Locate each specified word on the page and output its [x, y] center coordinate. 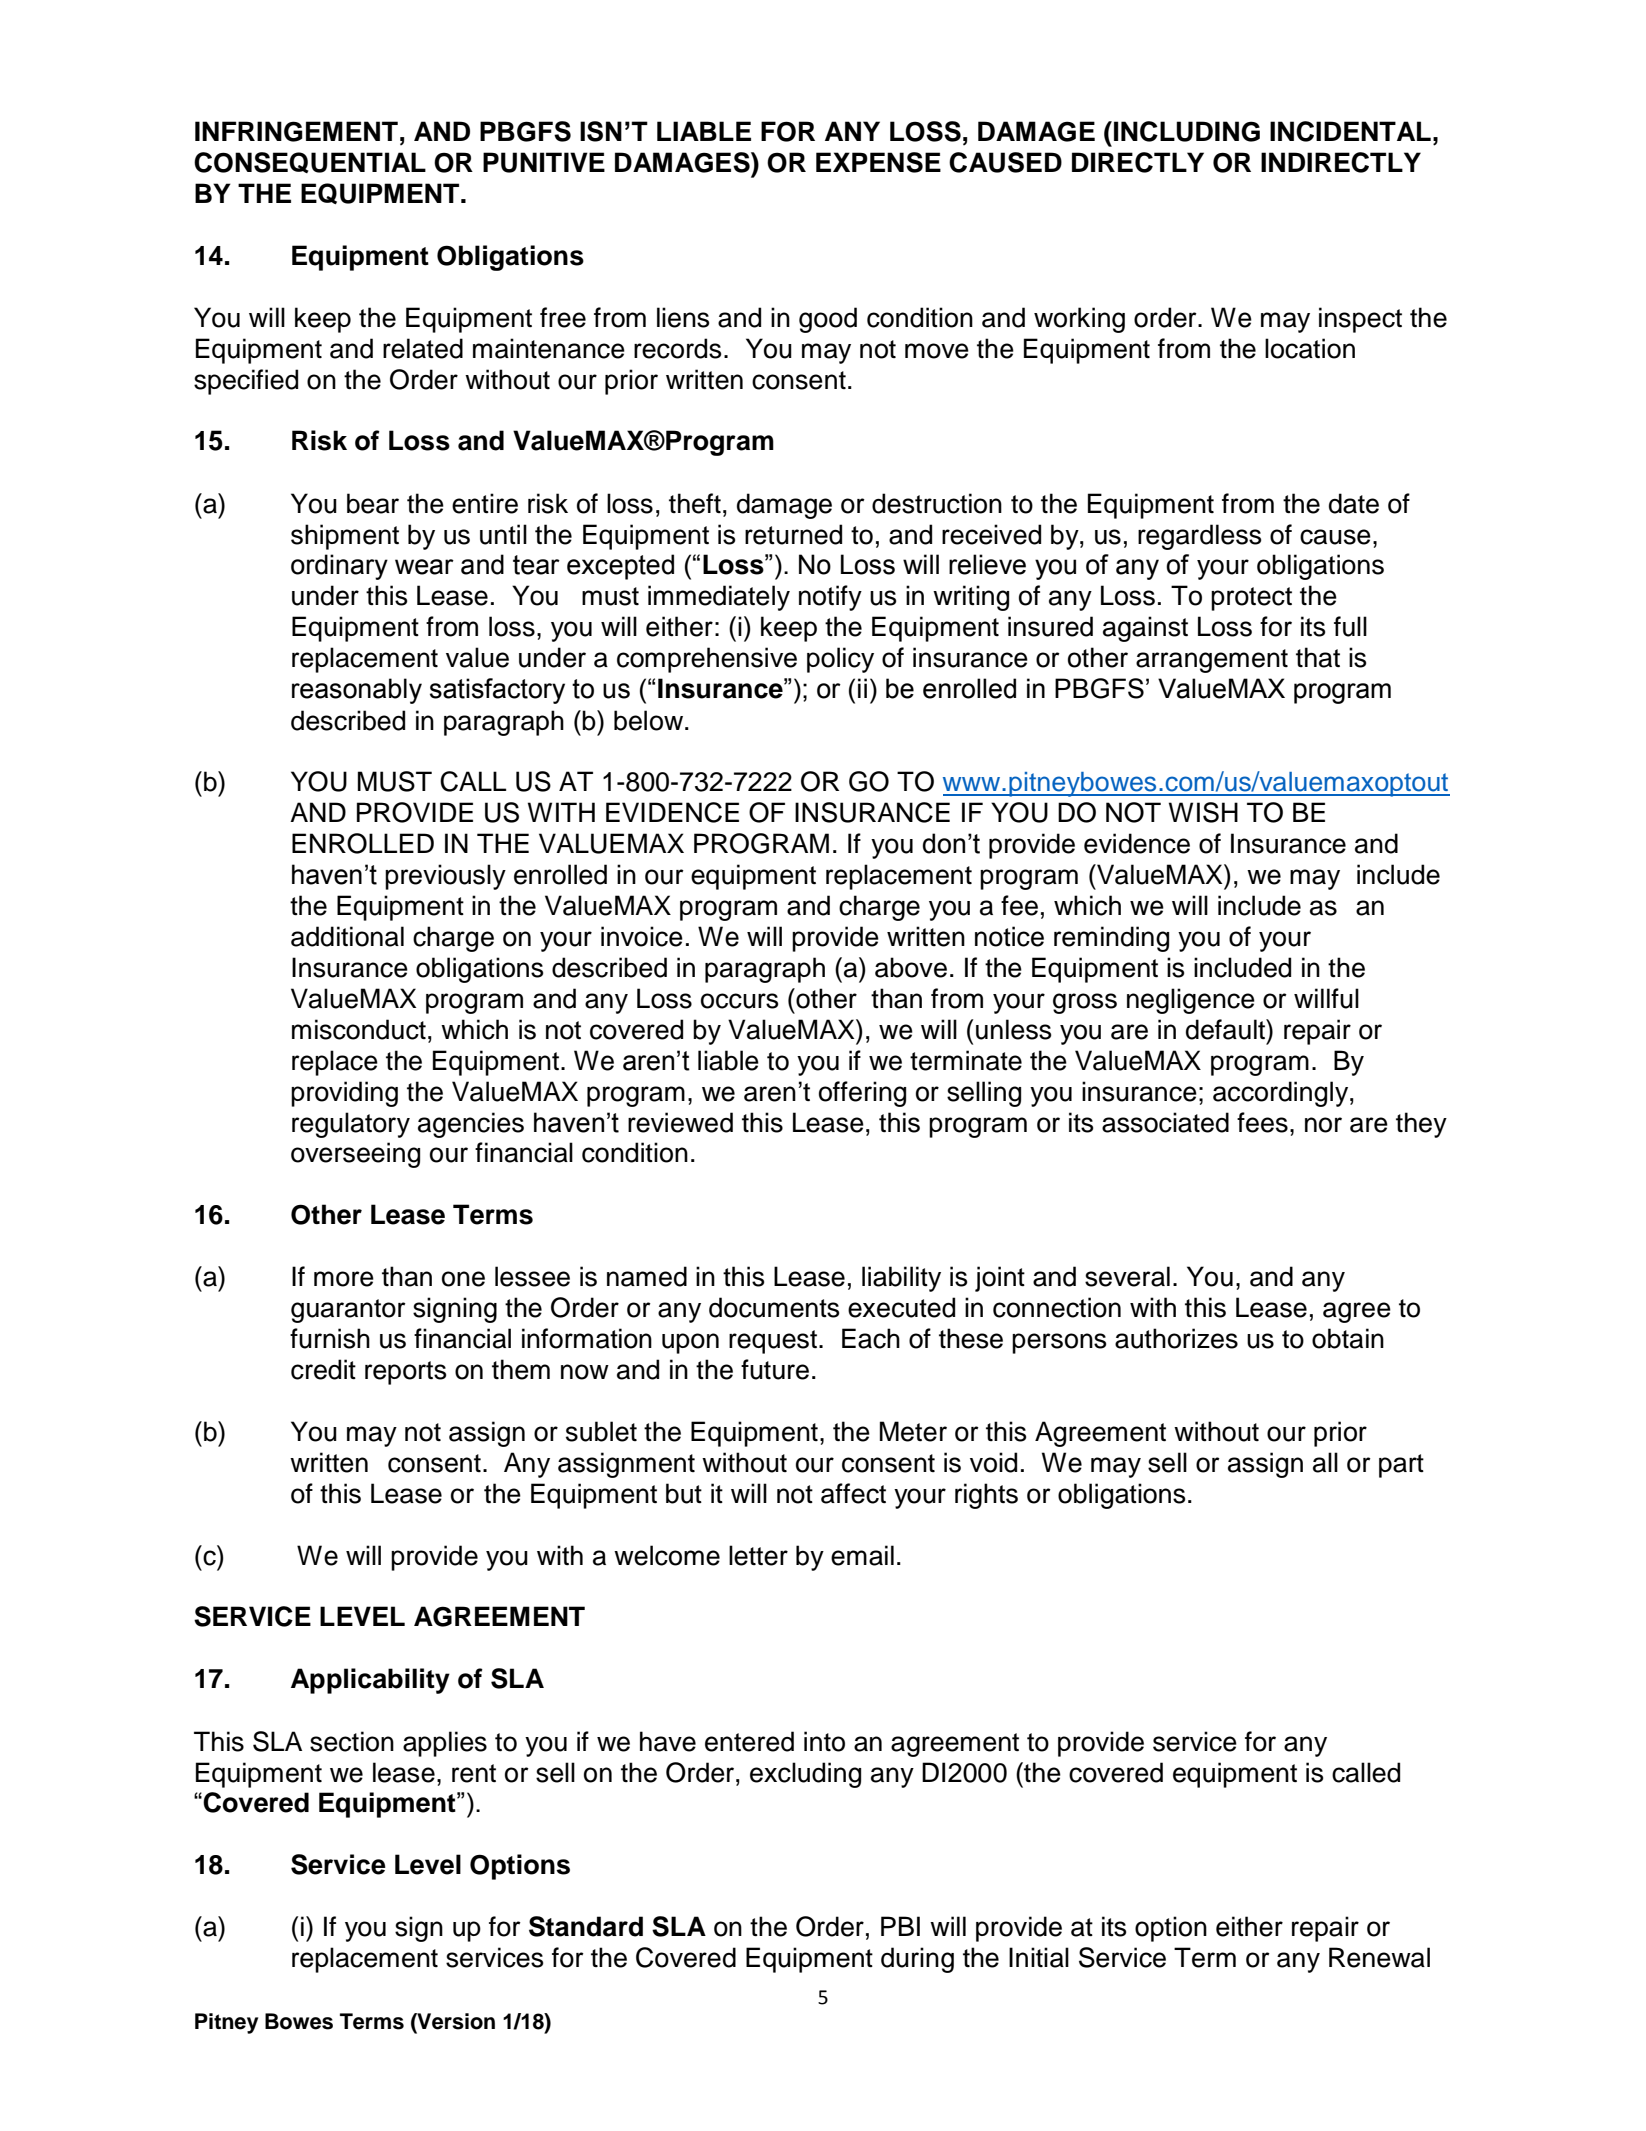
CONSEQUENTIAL [310, 162]
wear [424, 567]
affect [853, 1493]
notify [830, 598]
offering [862, 1094]
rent [474, 1773]
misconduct [359, 1029]
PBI [900, 1926]
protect [1251, 599]
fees [1262, 1122]
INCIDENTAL [1350, 131]
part [1401, 1466]
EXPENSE [878, 162]
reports [405, 1373]
